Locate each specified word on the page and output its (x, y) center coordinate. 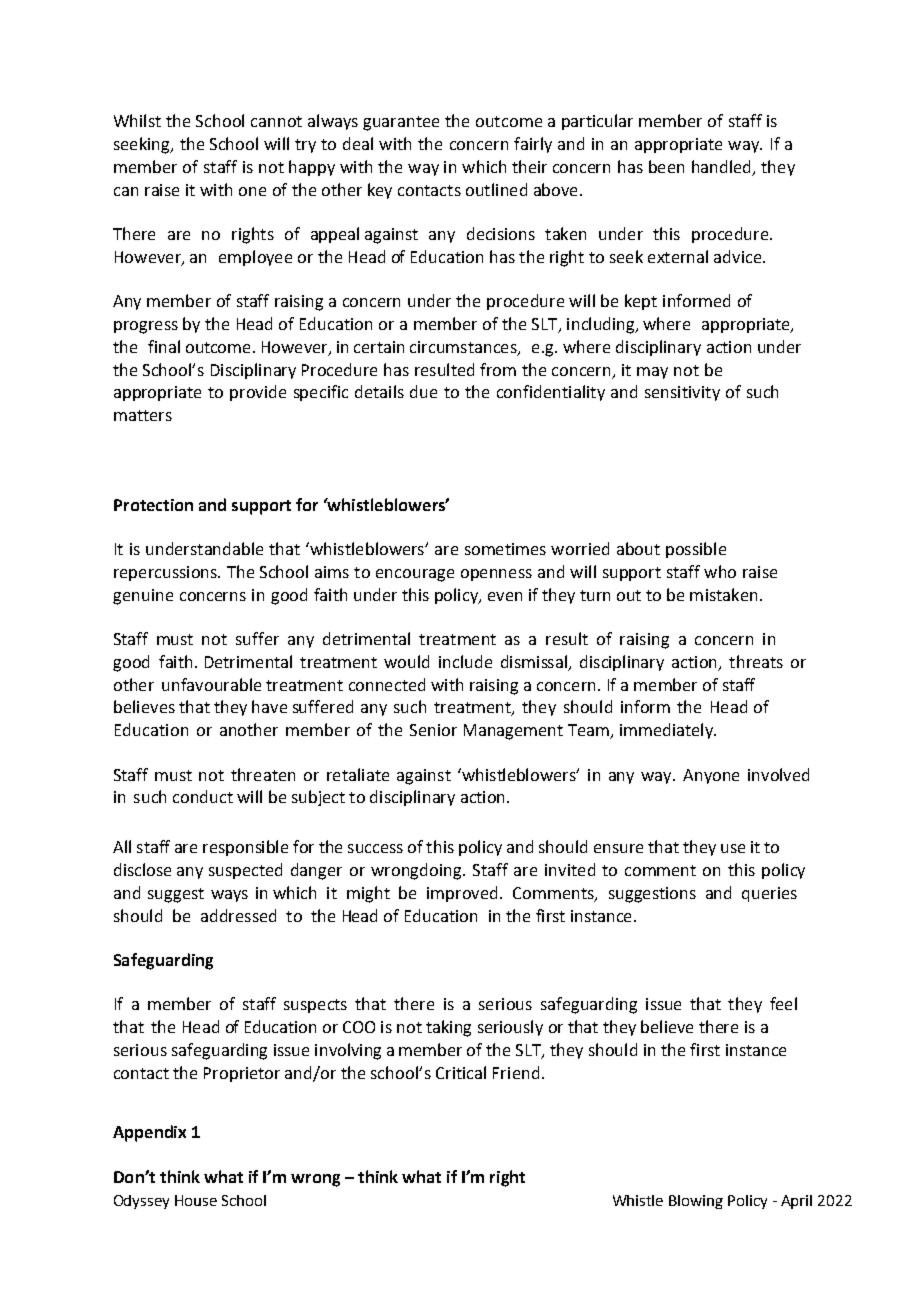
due (423, 391)
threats (756, 661)
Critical (461, 1072)
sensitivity (682, 393)
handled (721, 166)
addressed (238, 915)
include (465, 661)
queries (769, 894)
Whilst (137, 120)
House (196, 1200)
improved (462, 894)
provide (258, 393)
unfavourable (211, 684)
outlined (496, 189)
